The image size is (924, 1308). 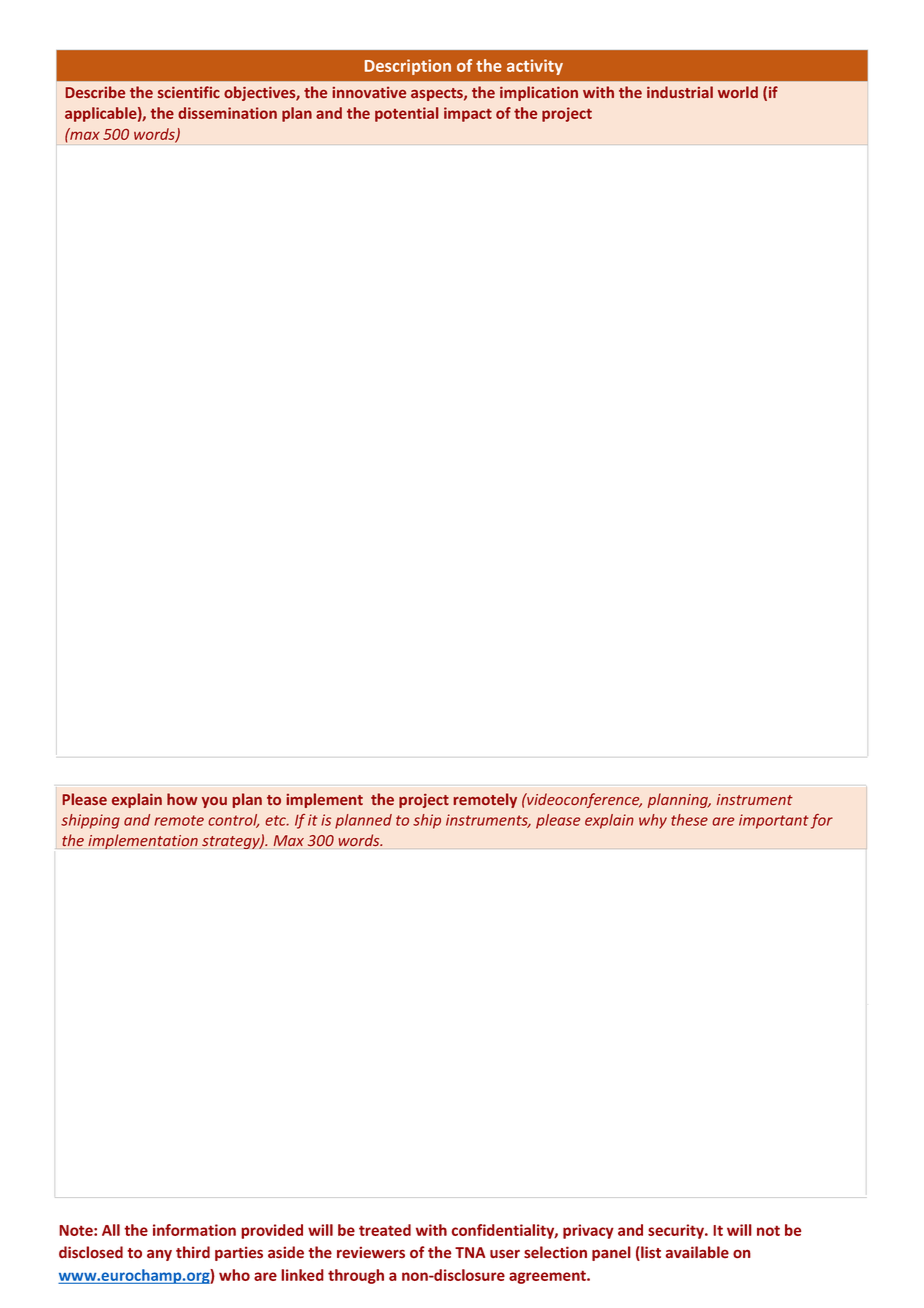 What do you see at coordinates (277, 820) in the screenshot?
I see `etc` at bounding box center [277, 820].
